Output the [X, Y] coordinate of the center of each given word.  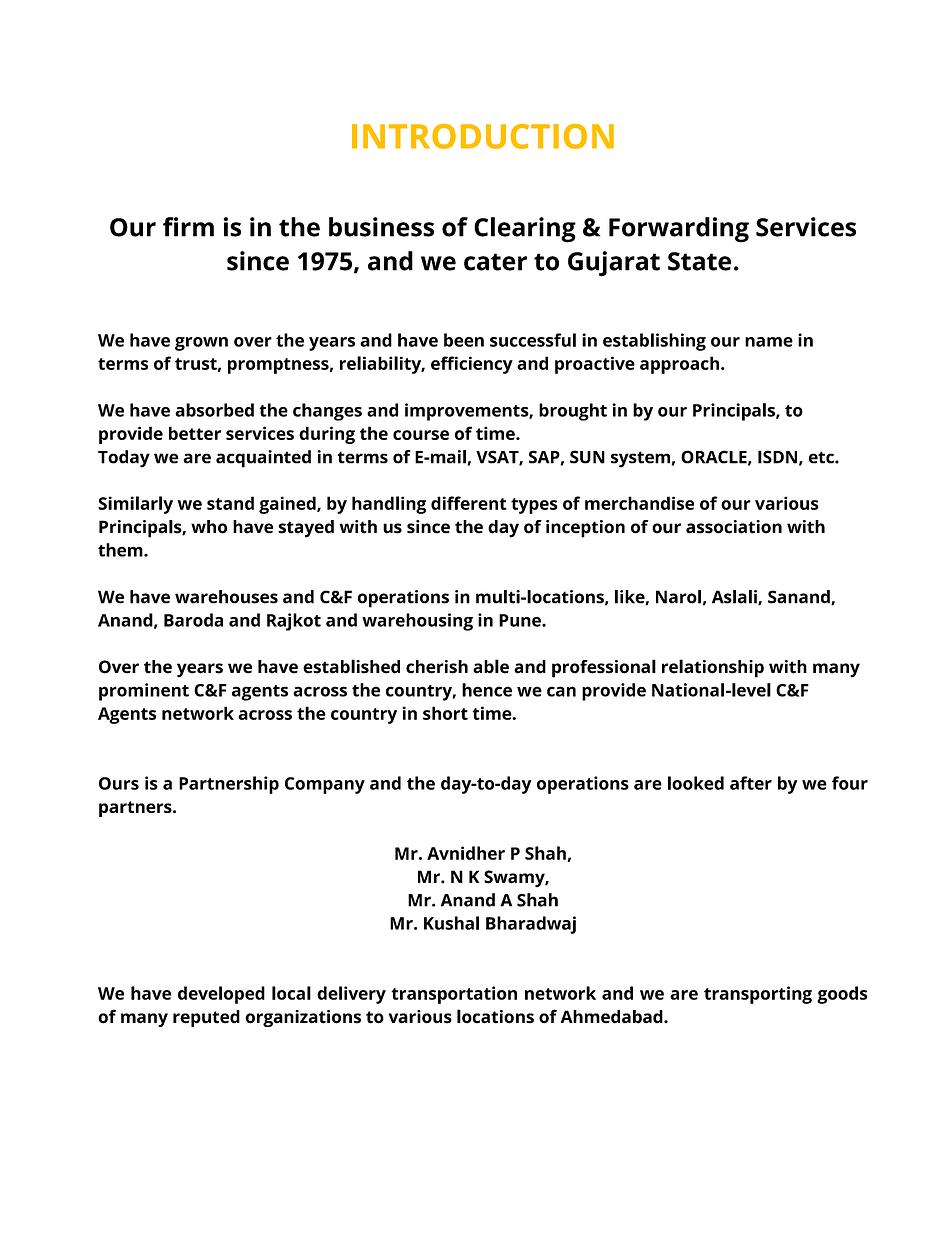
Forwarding [679, 230]
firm [188, 227]
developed [221, 995]
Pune [521, 620]
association [734, 527]
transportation [454, 995]
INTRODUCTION [483, 136]
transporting [758, 995]
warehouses [226, 597]
